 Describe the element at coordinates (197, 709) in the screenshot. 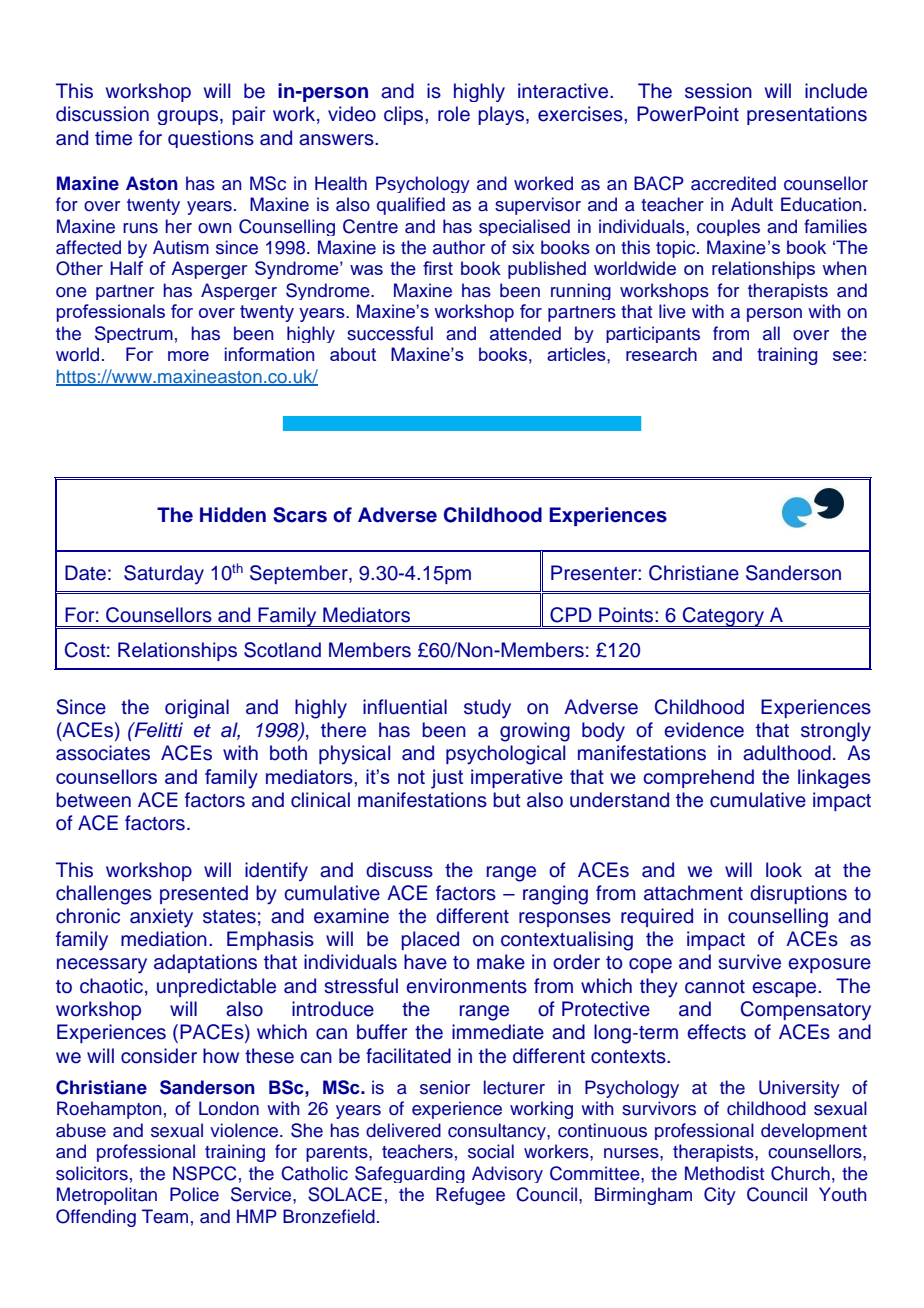

I see `original` at that location.
